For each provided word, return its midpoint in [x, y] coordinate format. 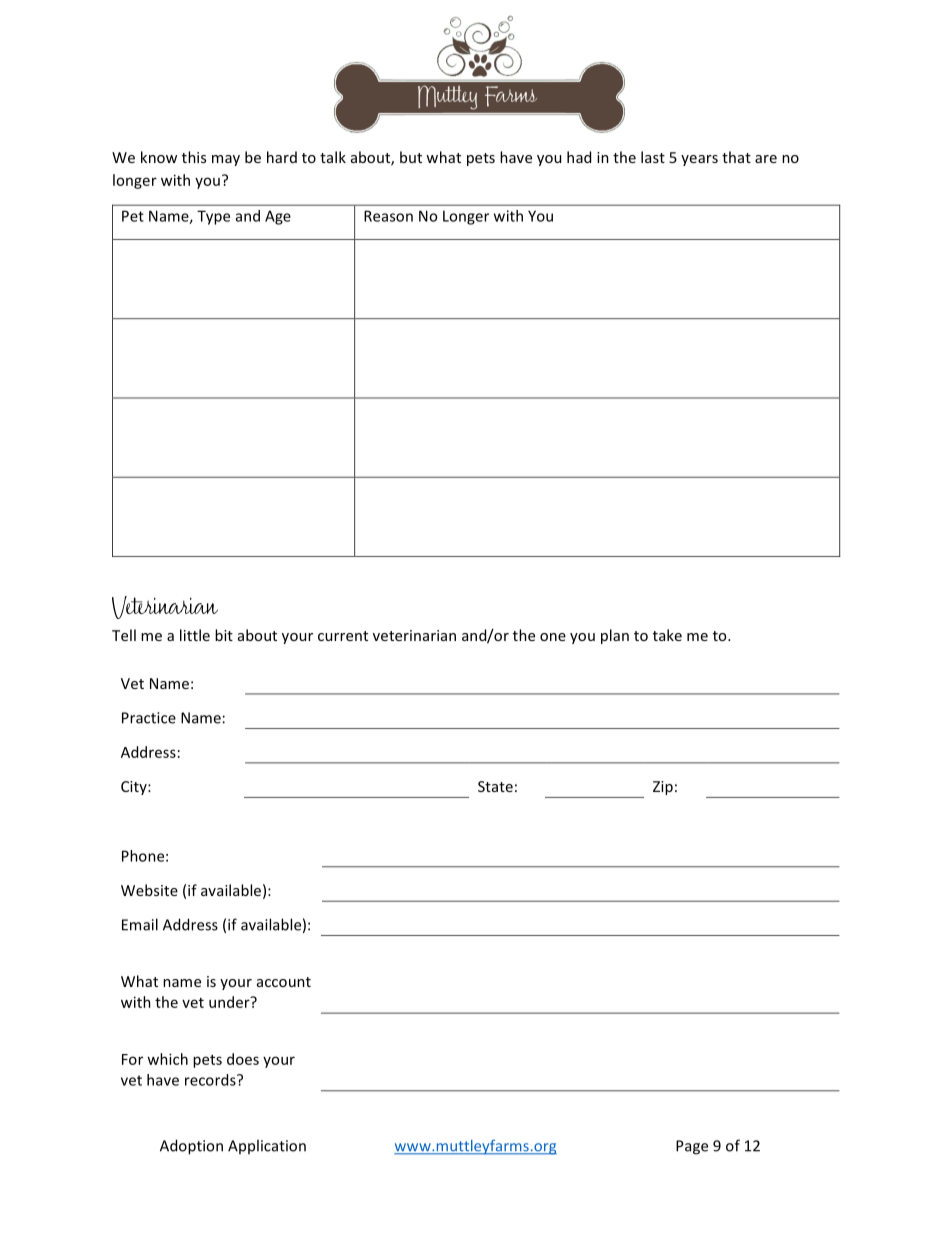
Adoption [191, 1147]
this [194, 157]
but [411, 157]
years [699, 160]
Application [267, 1146]
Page [692, 1147]
